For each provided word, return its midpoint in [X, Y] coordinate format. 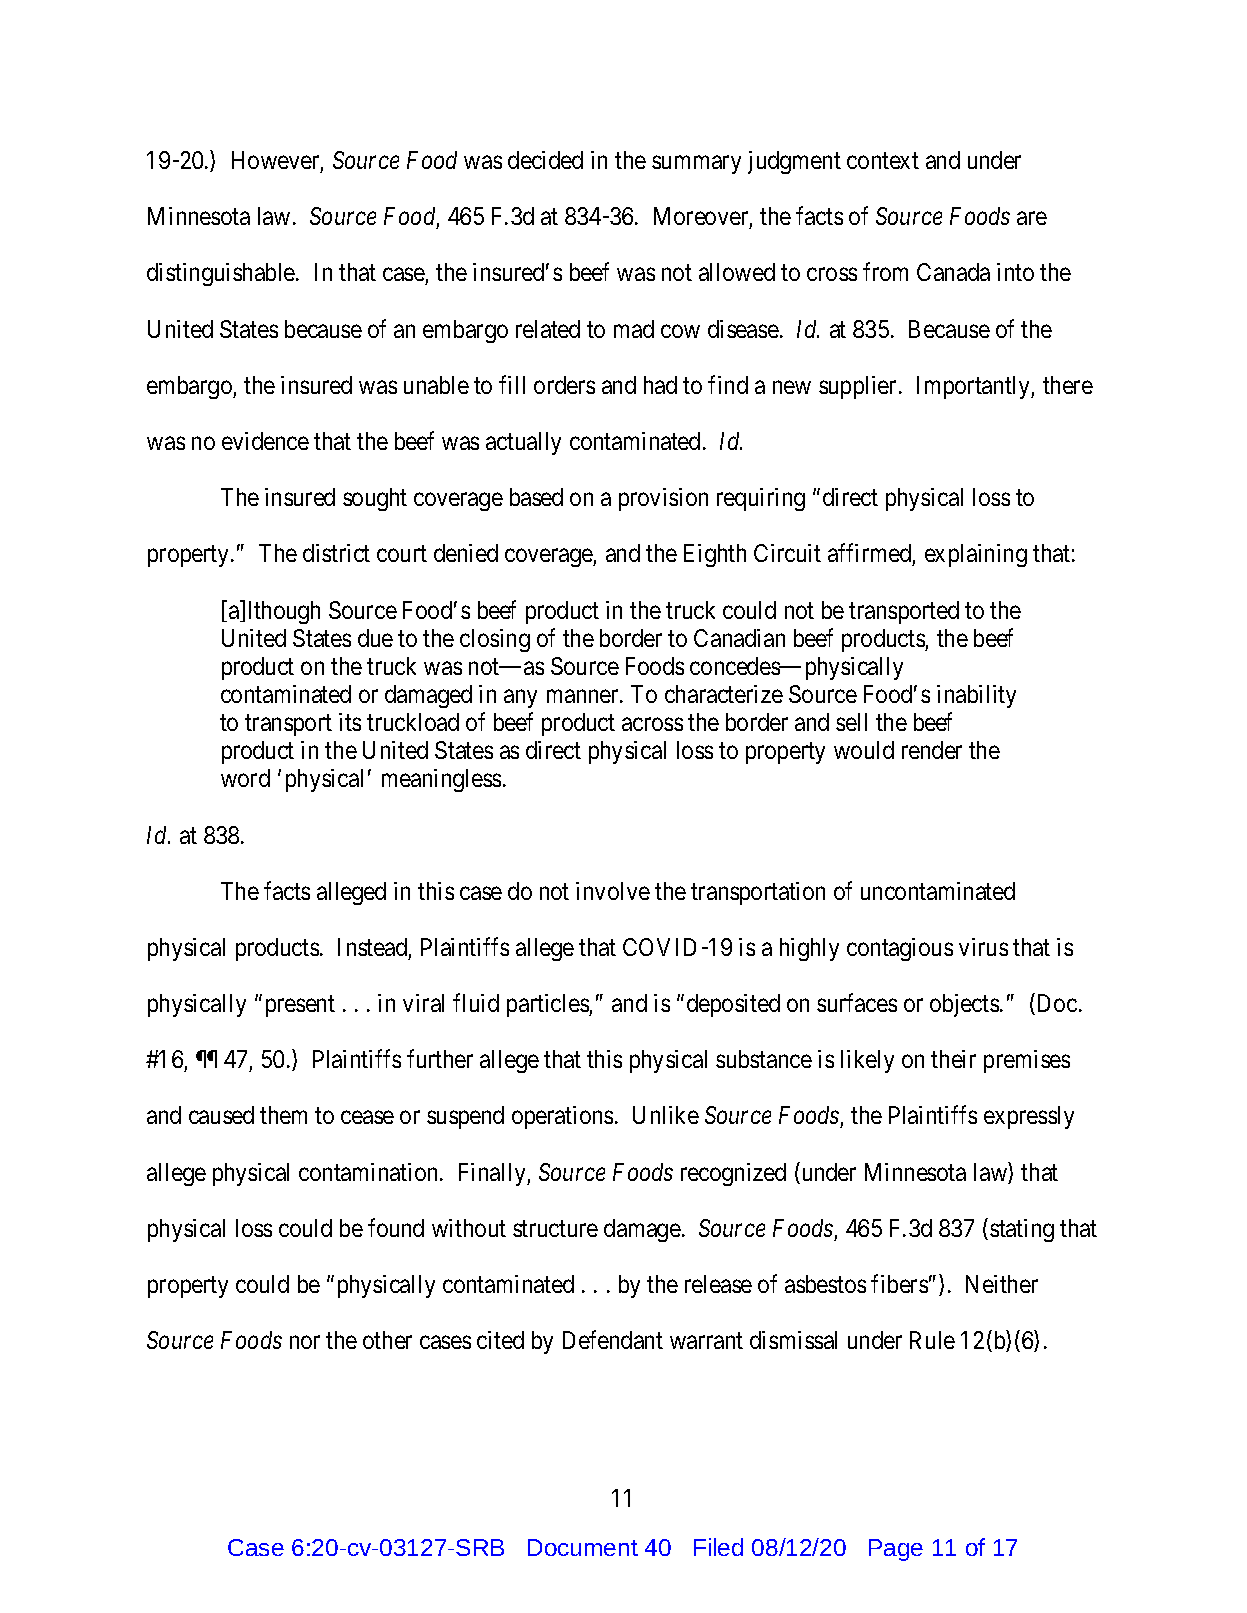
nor [305, 1342]
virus [983, 947]
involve [613, 891]
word [245, 778]
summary [696, 165]
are [1032, 218]
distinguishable [222, 274]
